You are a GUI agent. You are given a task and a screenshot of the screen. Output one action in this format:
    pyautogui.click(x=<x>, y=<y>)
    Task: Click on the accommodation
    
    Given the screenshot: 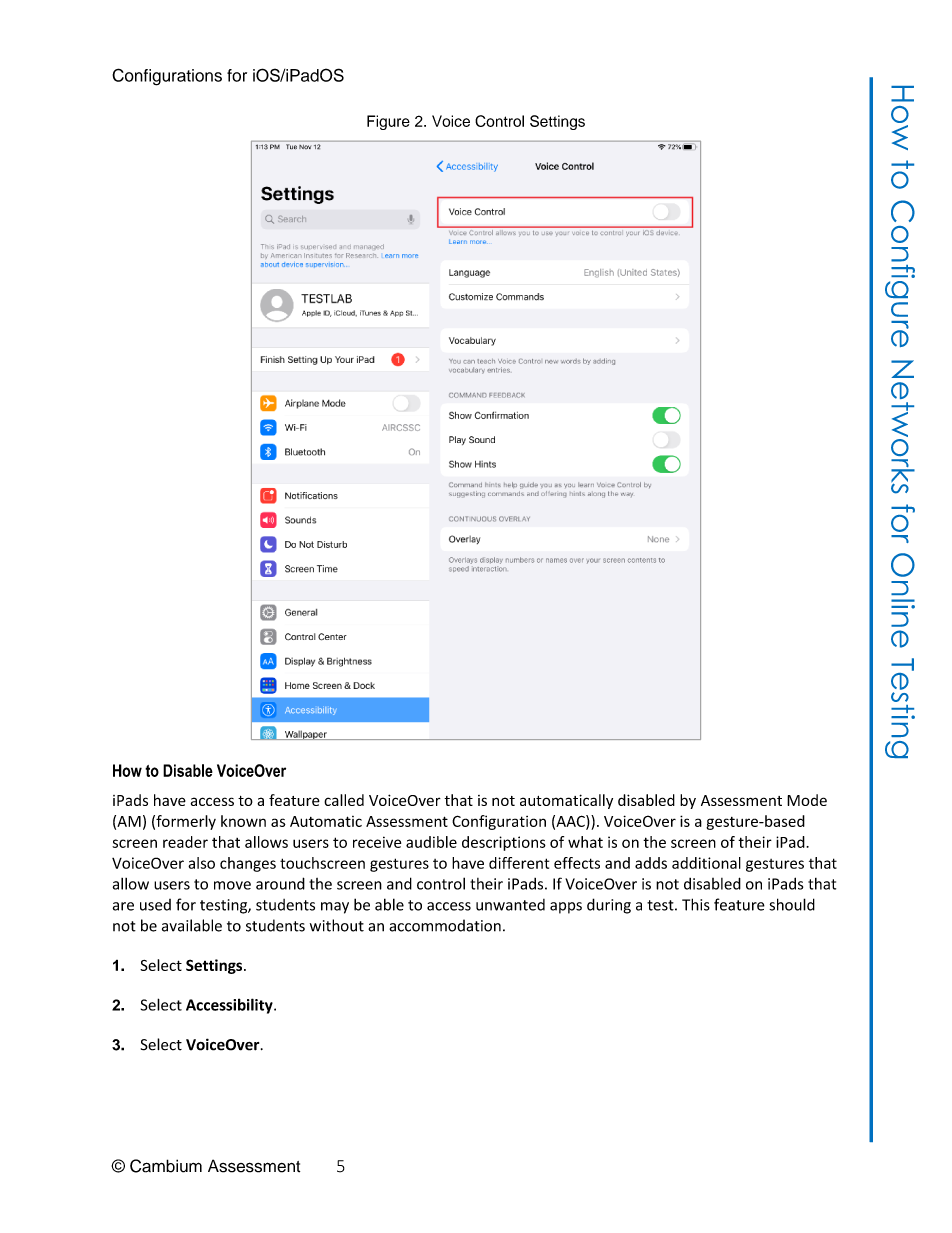 What is the action you would take?
    pyautogui.click(x=445, y=925)
